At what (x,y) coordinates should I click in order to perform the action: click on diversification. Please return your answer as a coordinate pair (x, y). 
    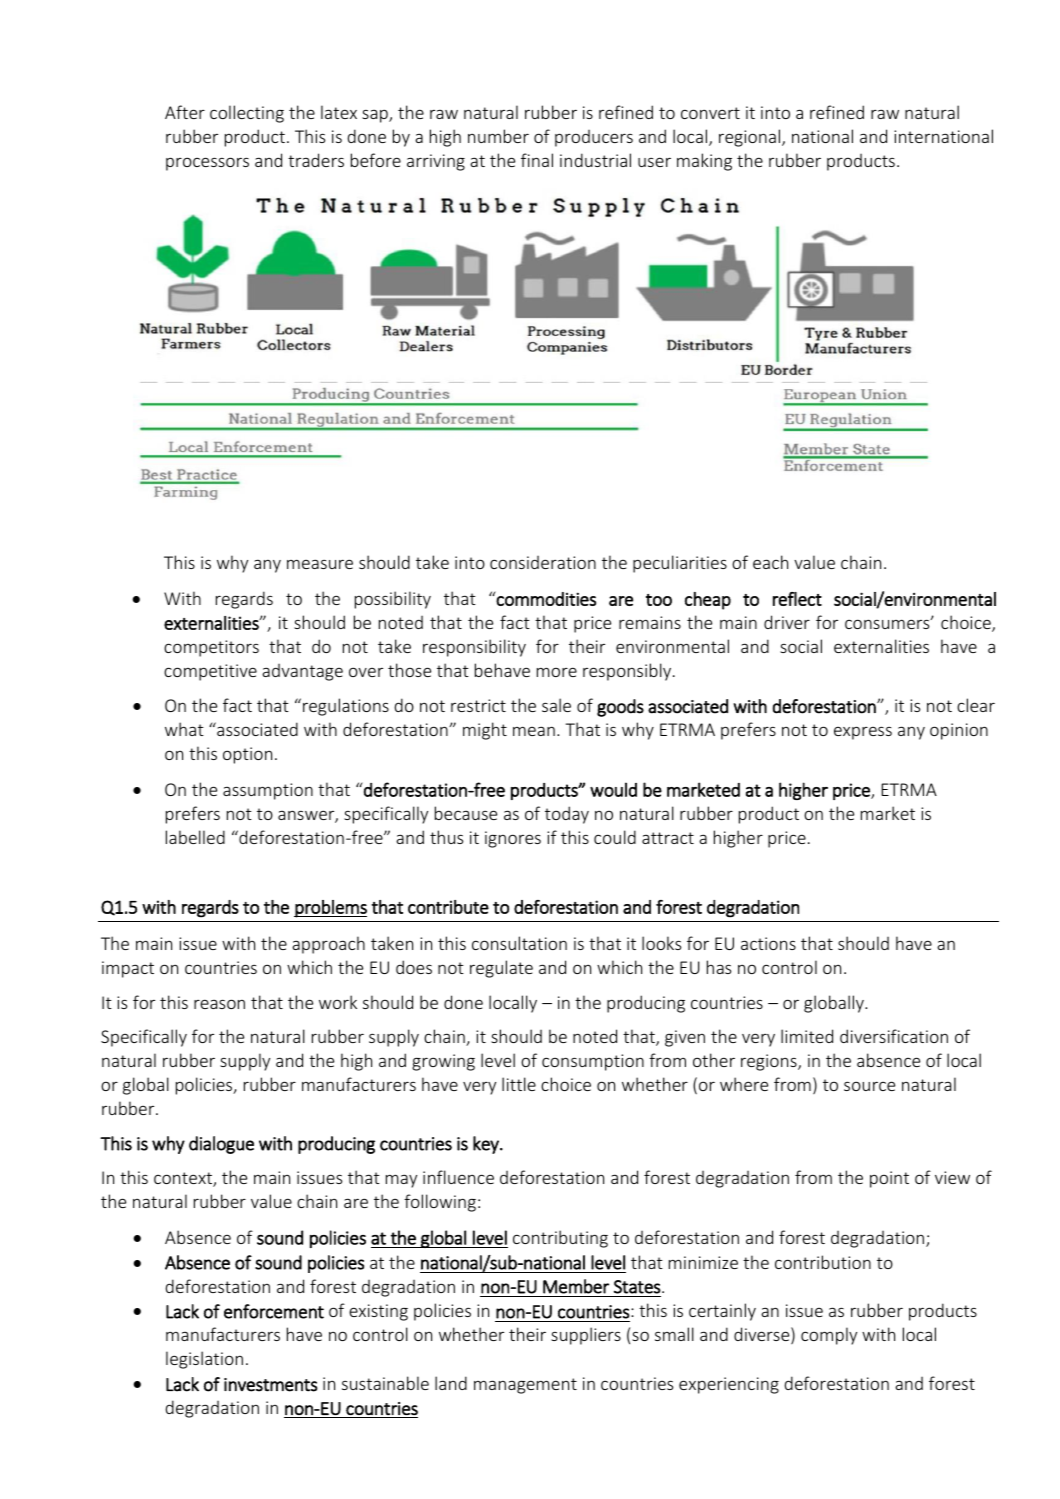
    Looking at the image, I should click on (894, 1036).
